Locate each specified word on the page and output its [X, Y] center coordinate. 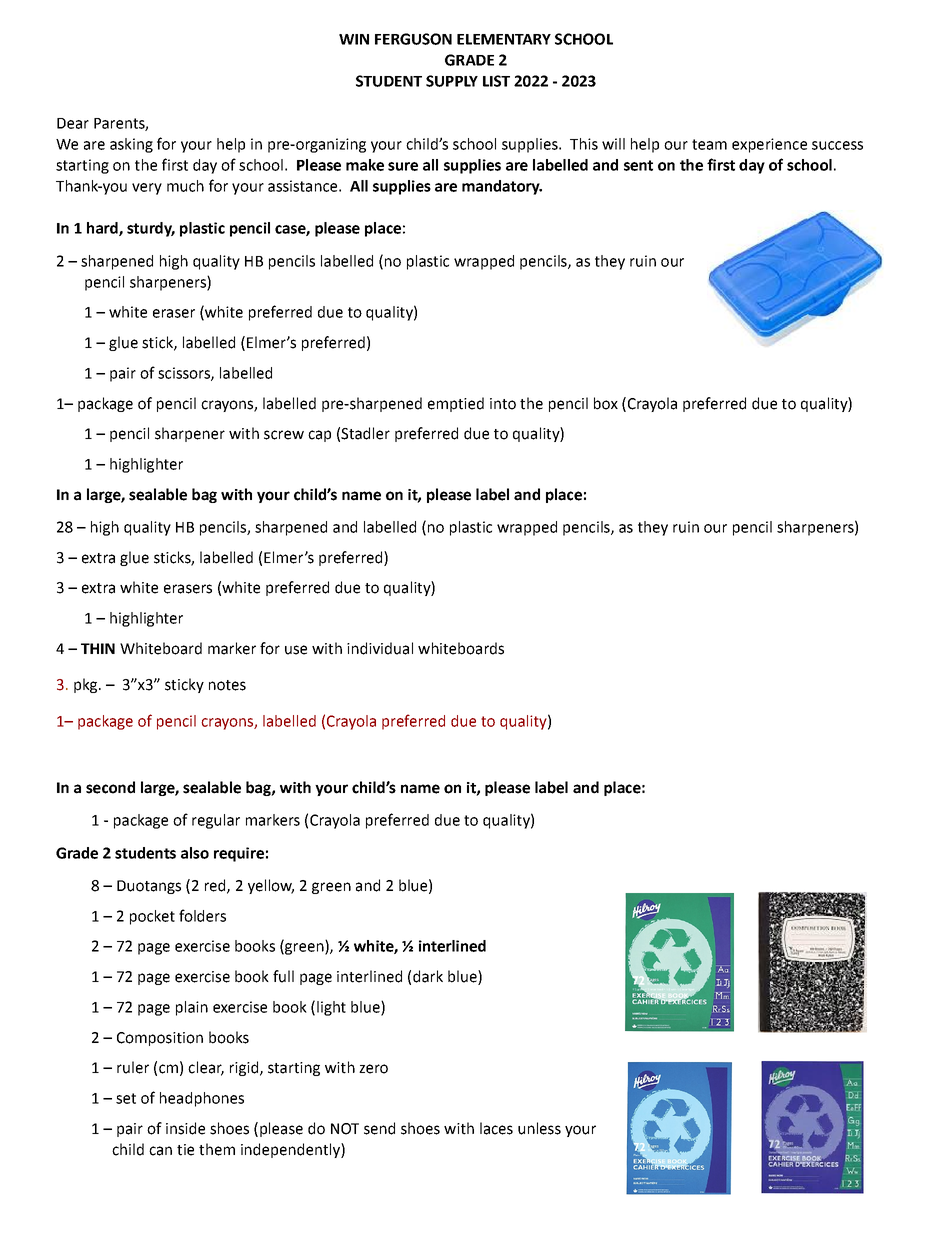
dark [428, 976]
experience [769, 145]
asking [131, 145]
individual [380, 648]
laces [496, 1128]
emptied [456, 404]
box [606, 403]
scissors [185, 374]
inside [185, 1128]
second [110, 787]
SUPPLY [452, 81]
